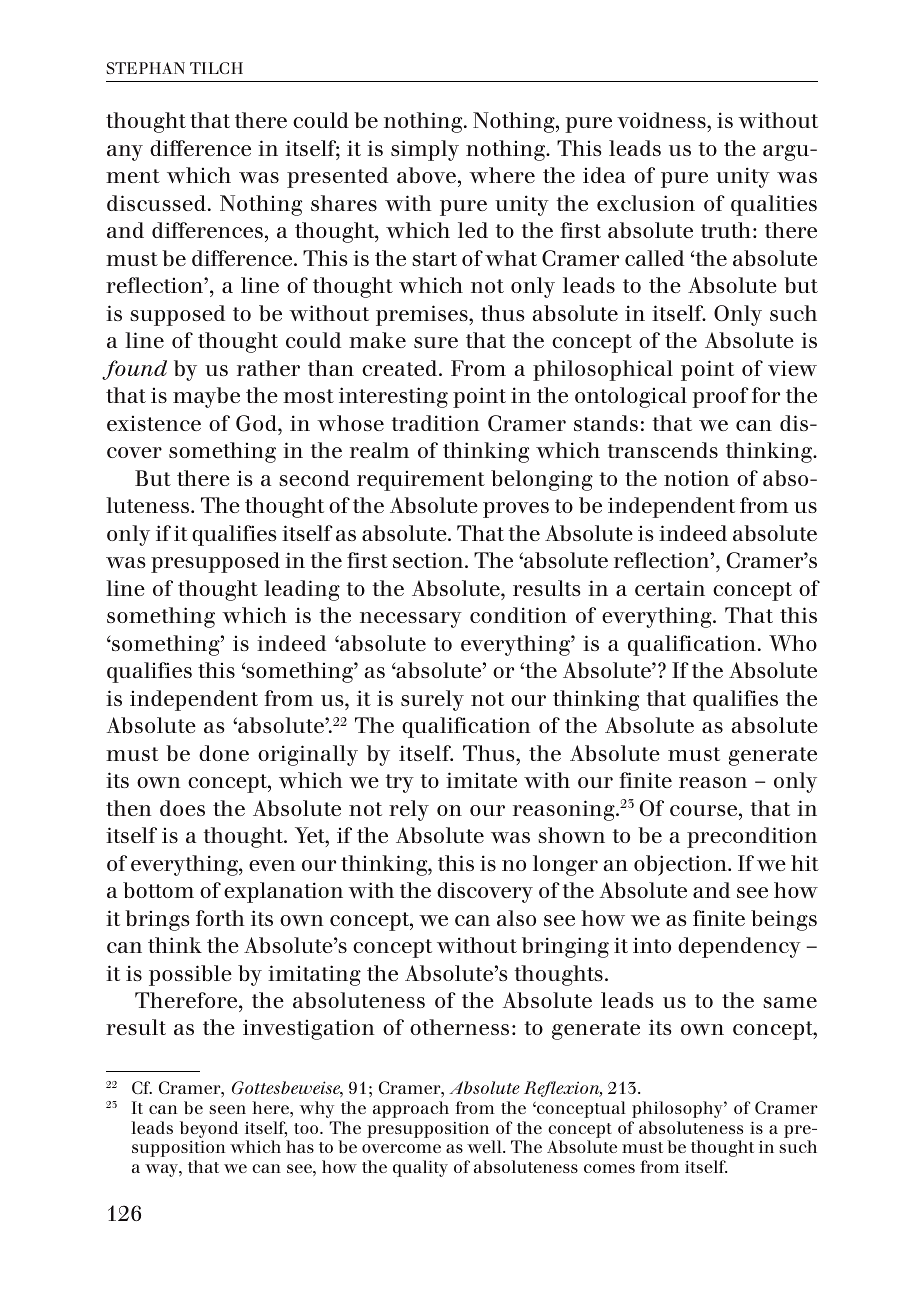 The image size is (924, 1311). What do you see at coordinates (302, 590) in the screenshot?
I see `leading` at bounding box center [302, 590].
